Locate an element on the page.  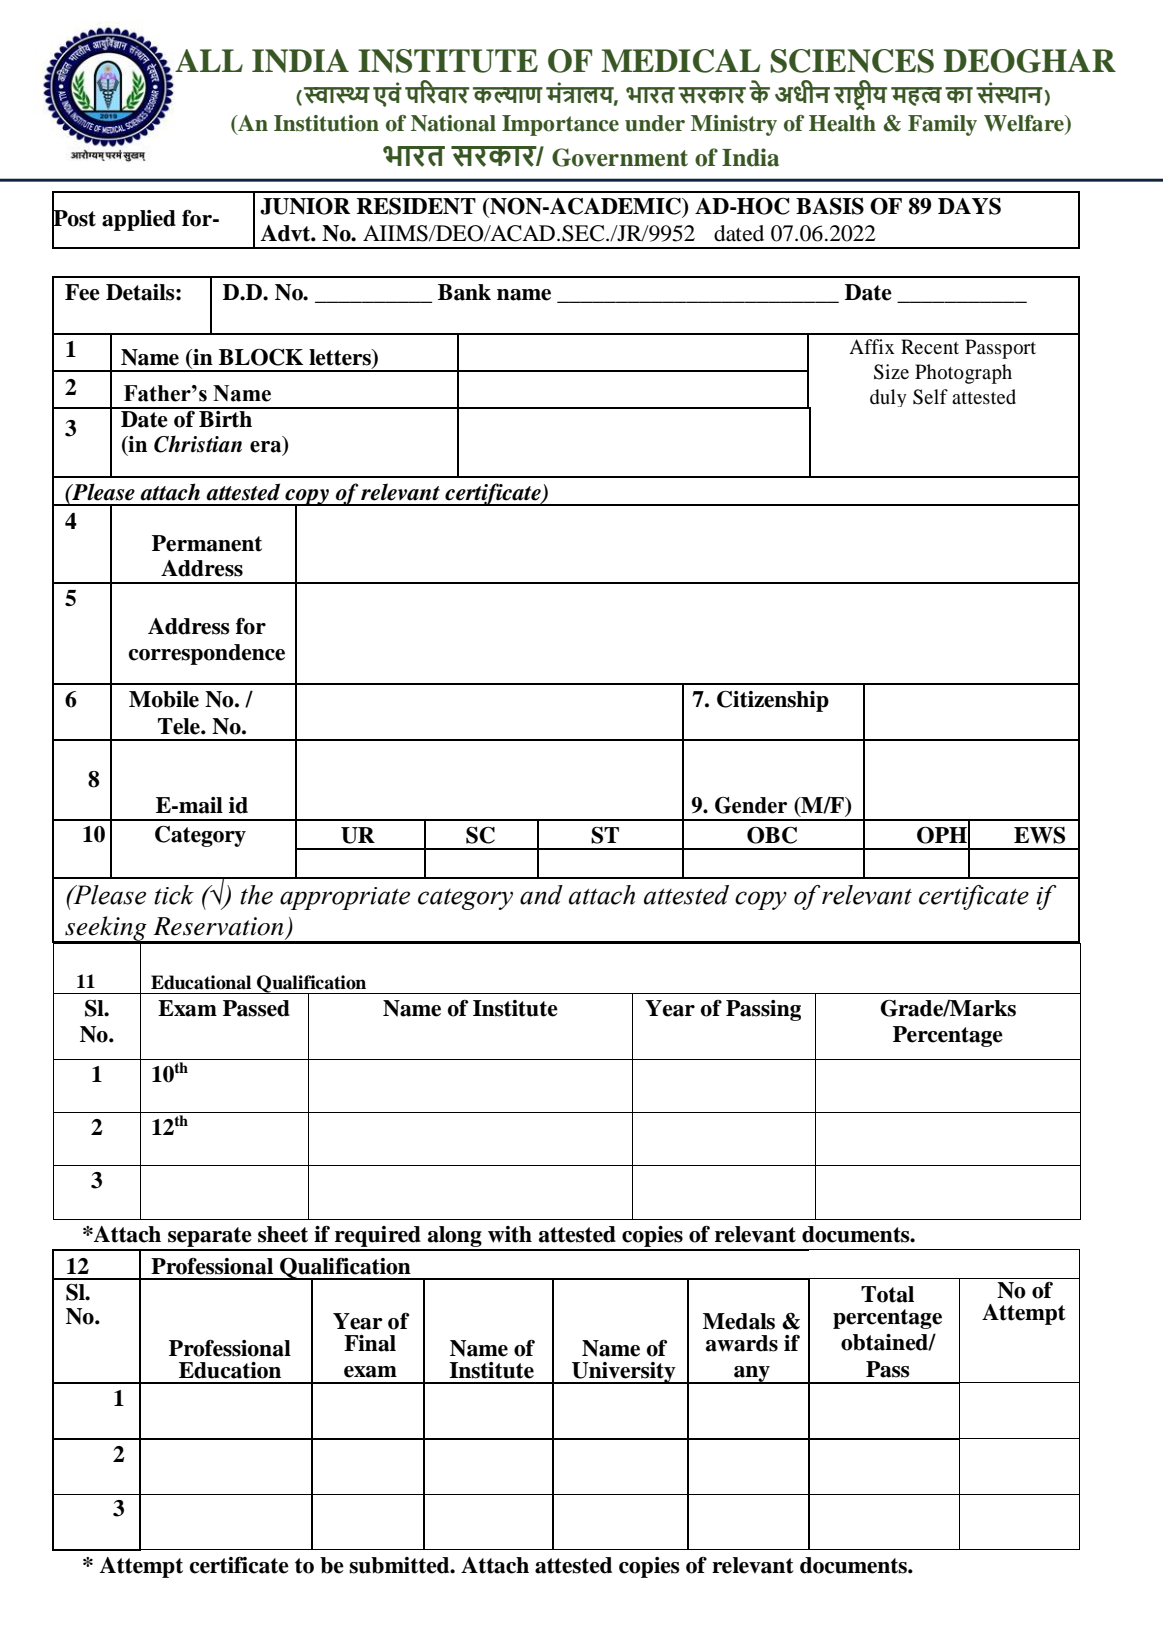
ALL is located at coordinates (209, 60).
